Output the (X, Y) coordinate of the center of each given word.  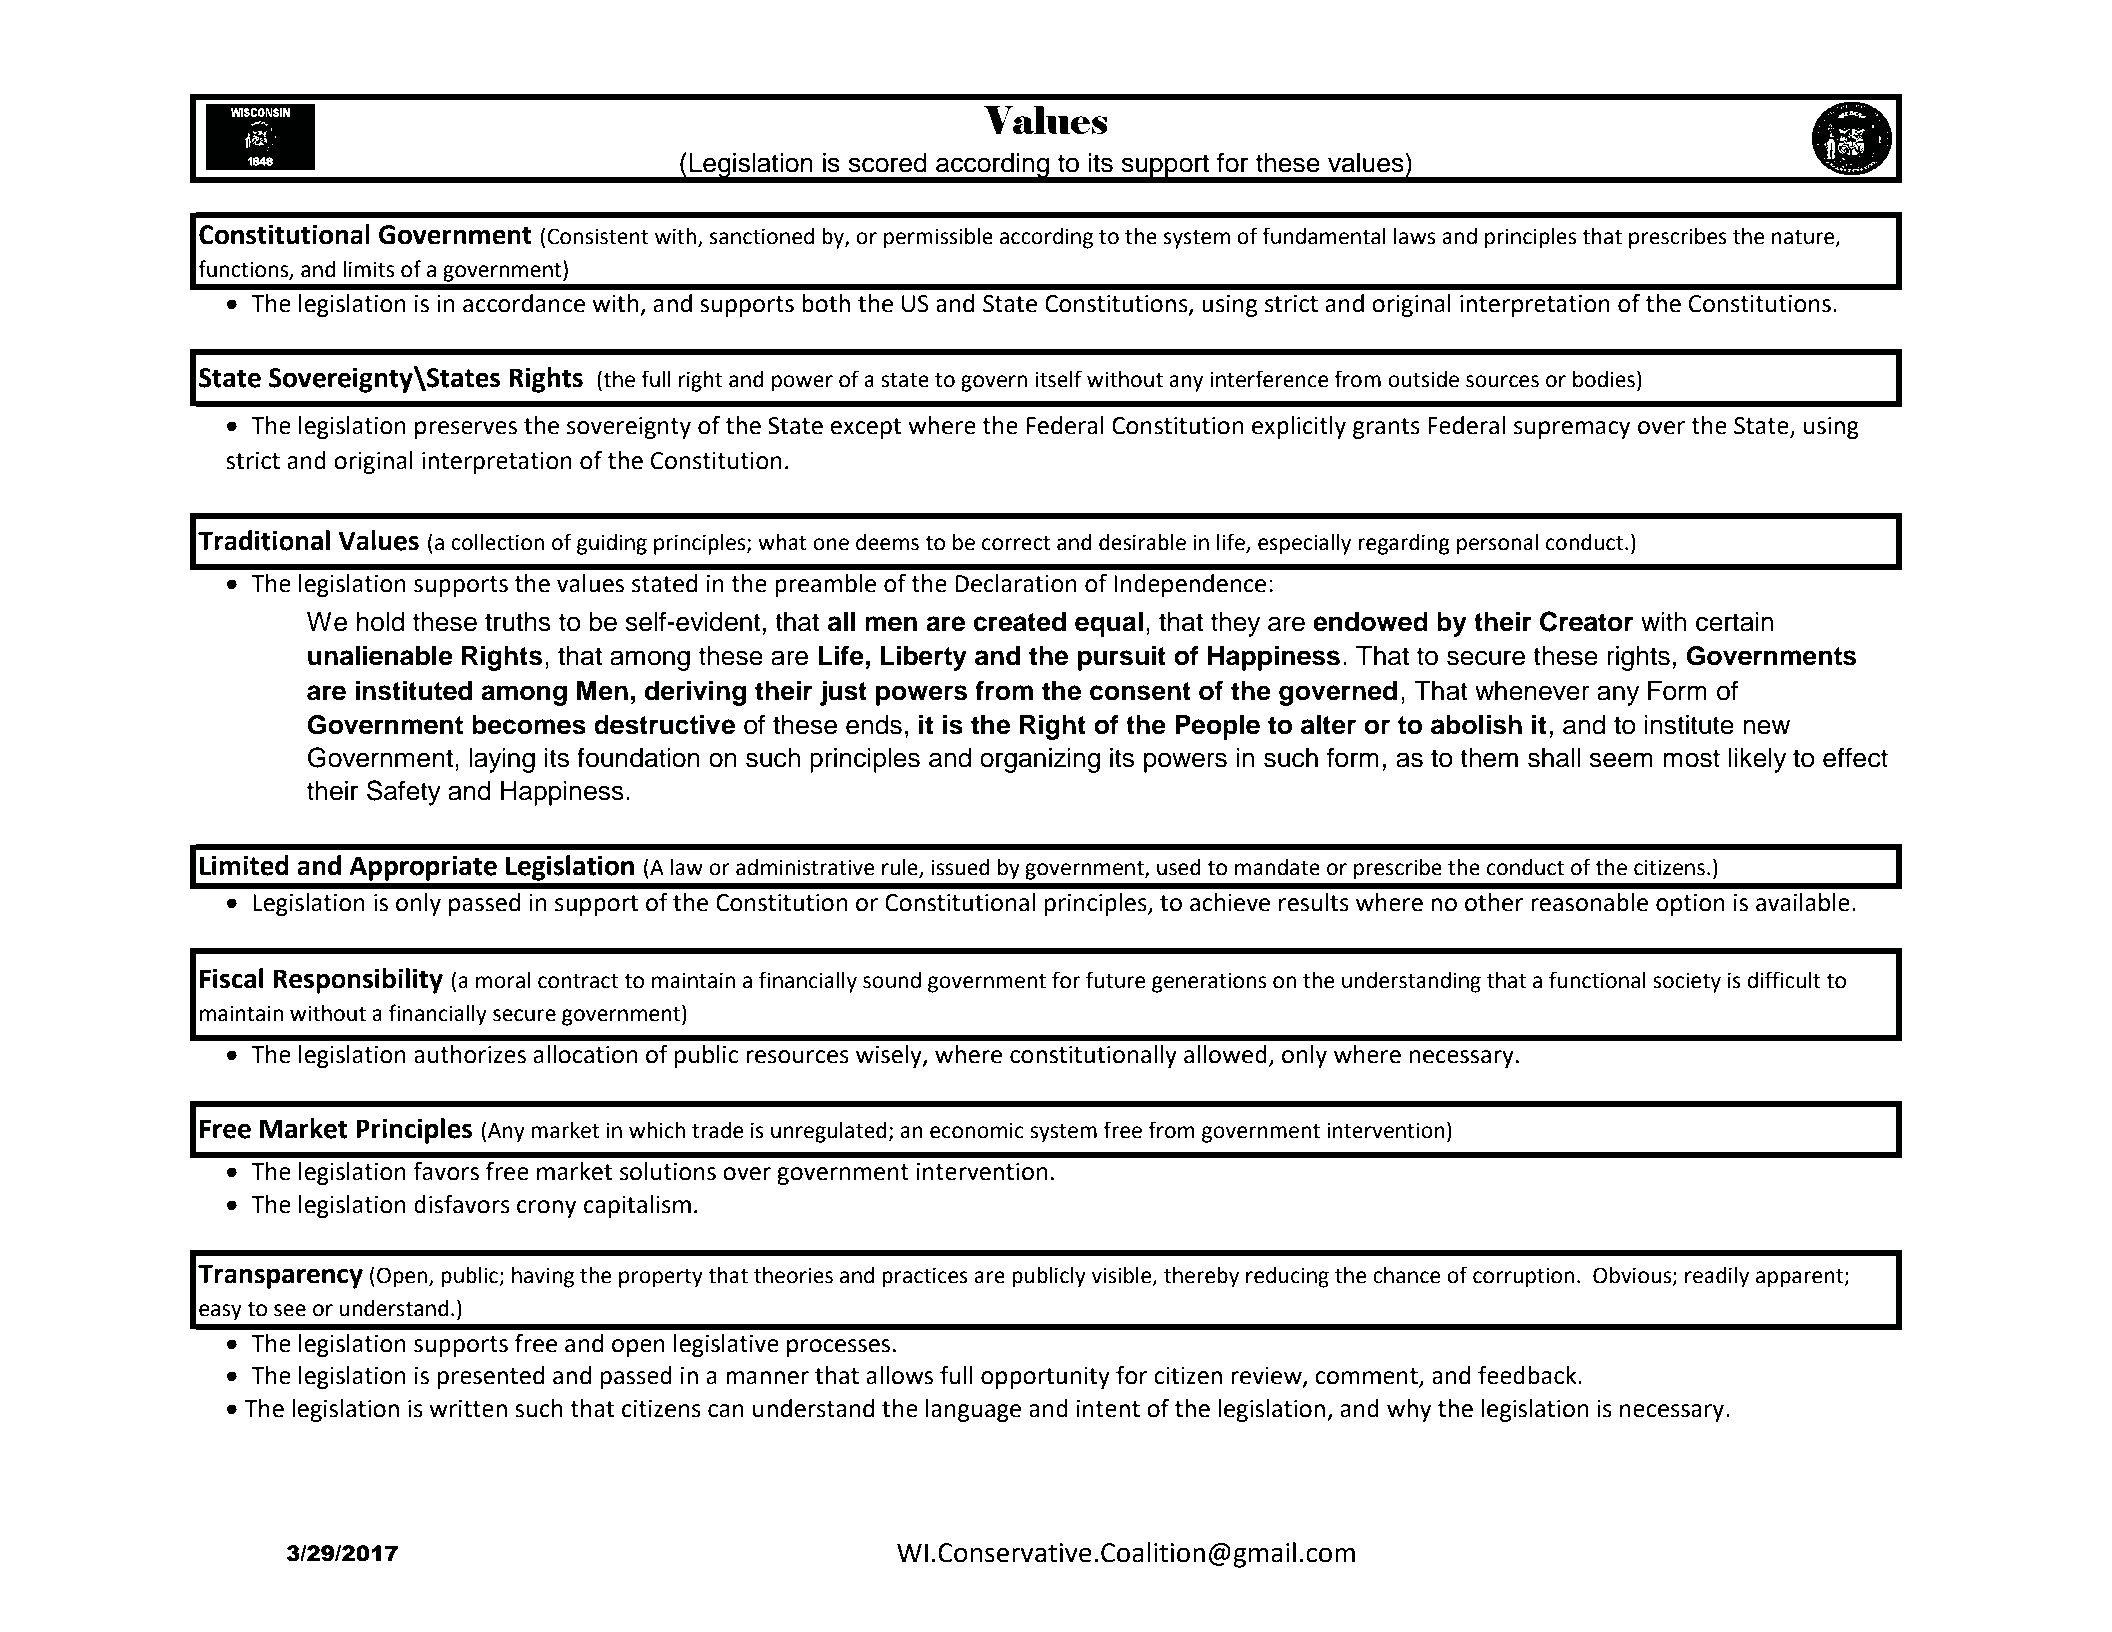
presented (491, 1377)
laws (1414, 236)
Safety (404, 793)
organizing (1040, 760)
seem (1621, 760)
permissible (938, 238)
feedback (1528, 1375)
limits (369, 269)
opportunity (1045, 1378)
